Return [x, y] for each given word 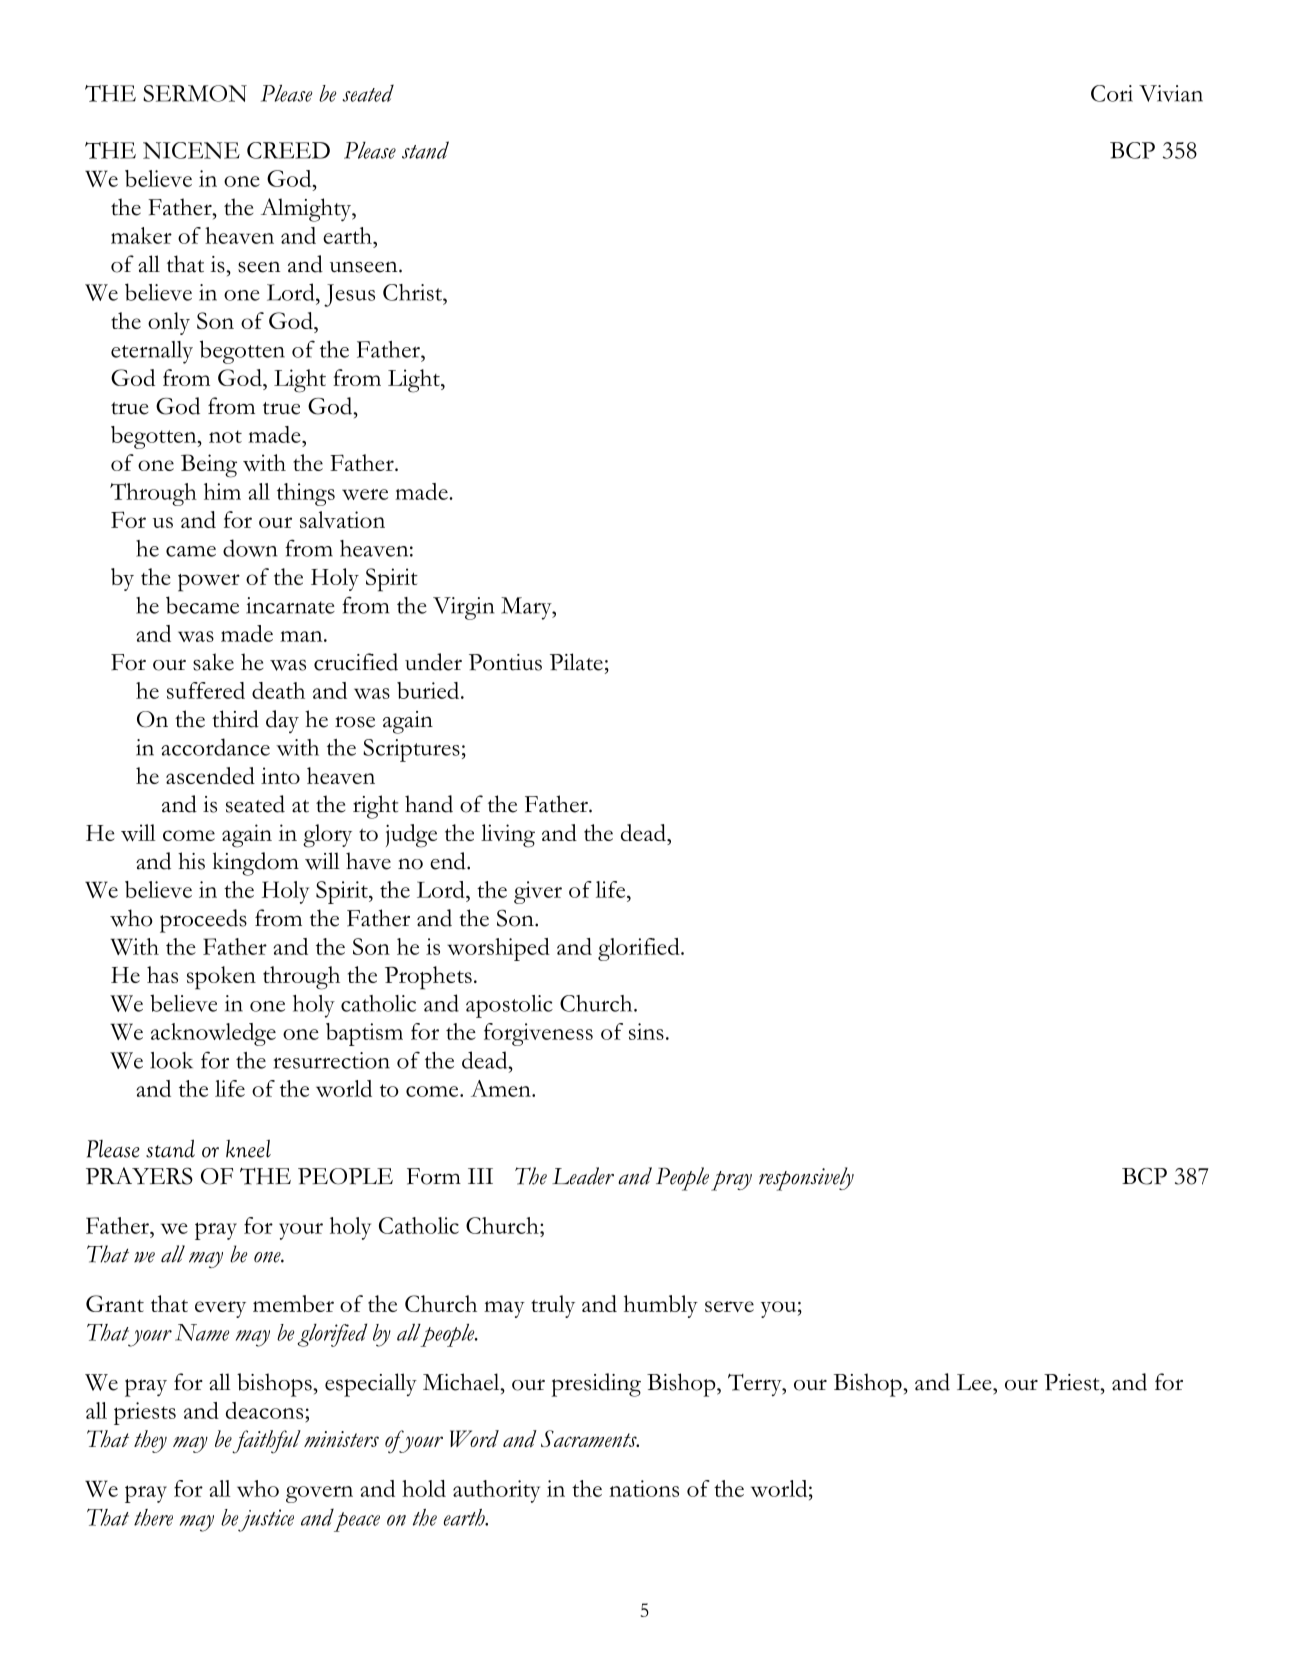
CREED [288, 150]
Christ [413, 292]
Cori [1112, 93]
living [508, 836]
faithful [266, 1442]
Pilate [576, 662]
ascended [210, 775]
